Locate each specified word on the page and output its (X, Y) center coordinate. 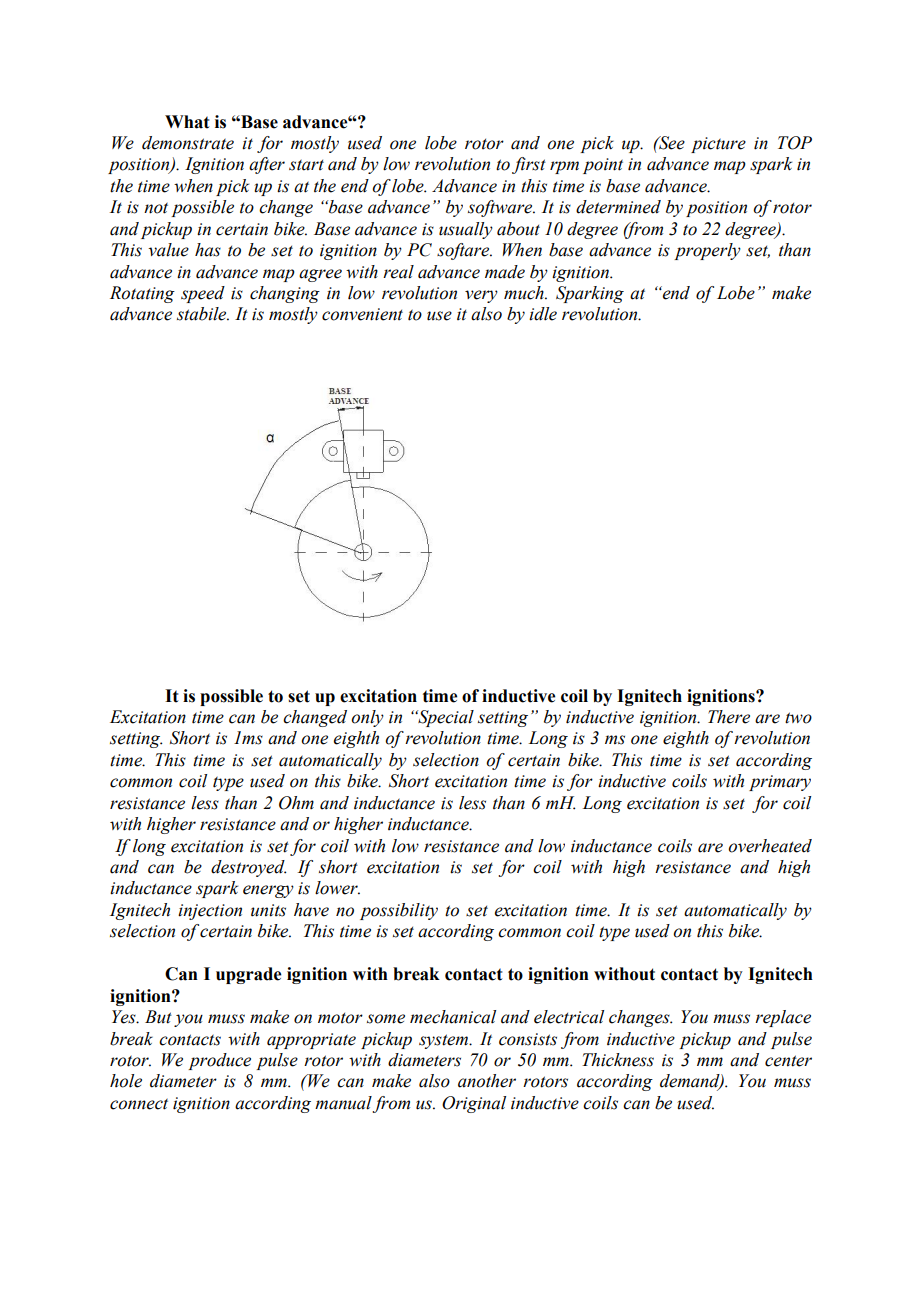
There (729, 717)
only (367, 718)
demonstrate (188, 143)
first (529, 165)
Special (445, 718)
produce (219, 1061)
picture (718, 145)
